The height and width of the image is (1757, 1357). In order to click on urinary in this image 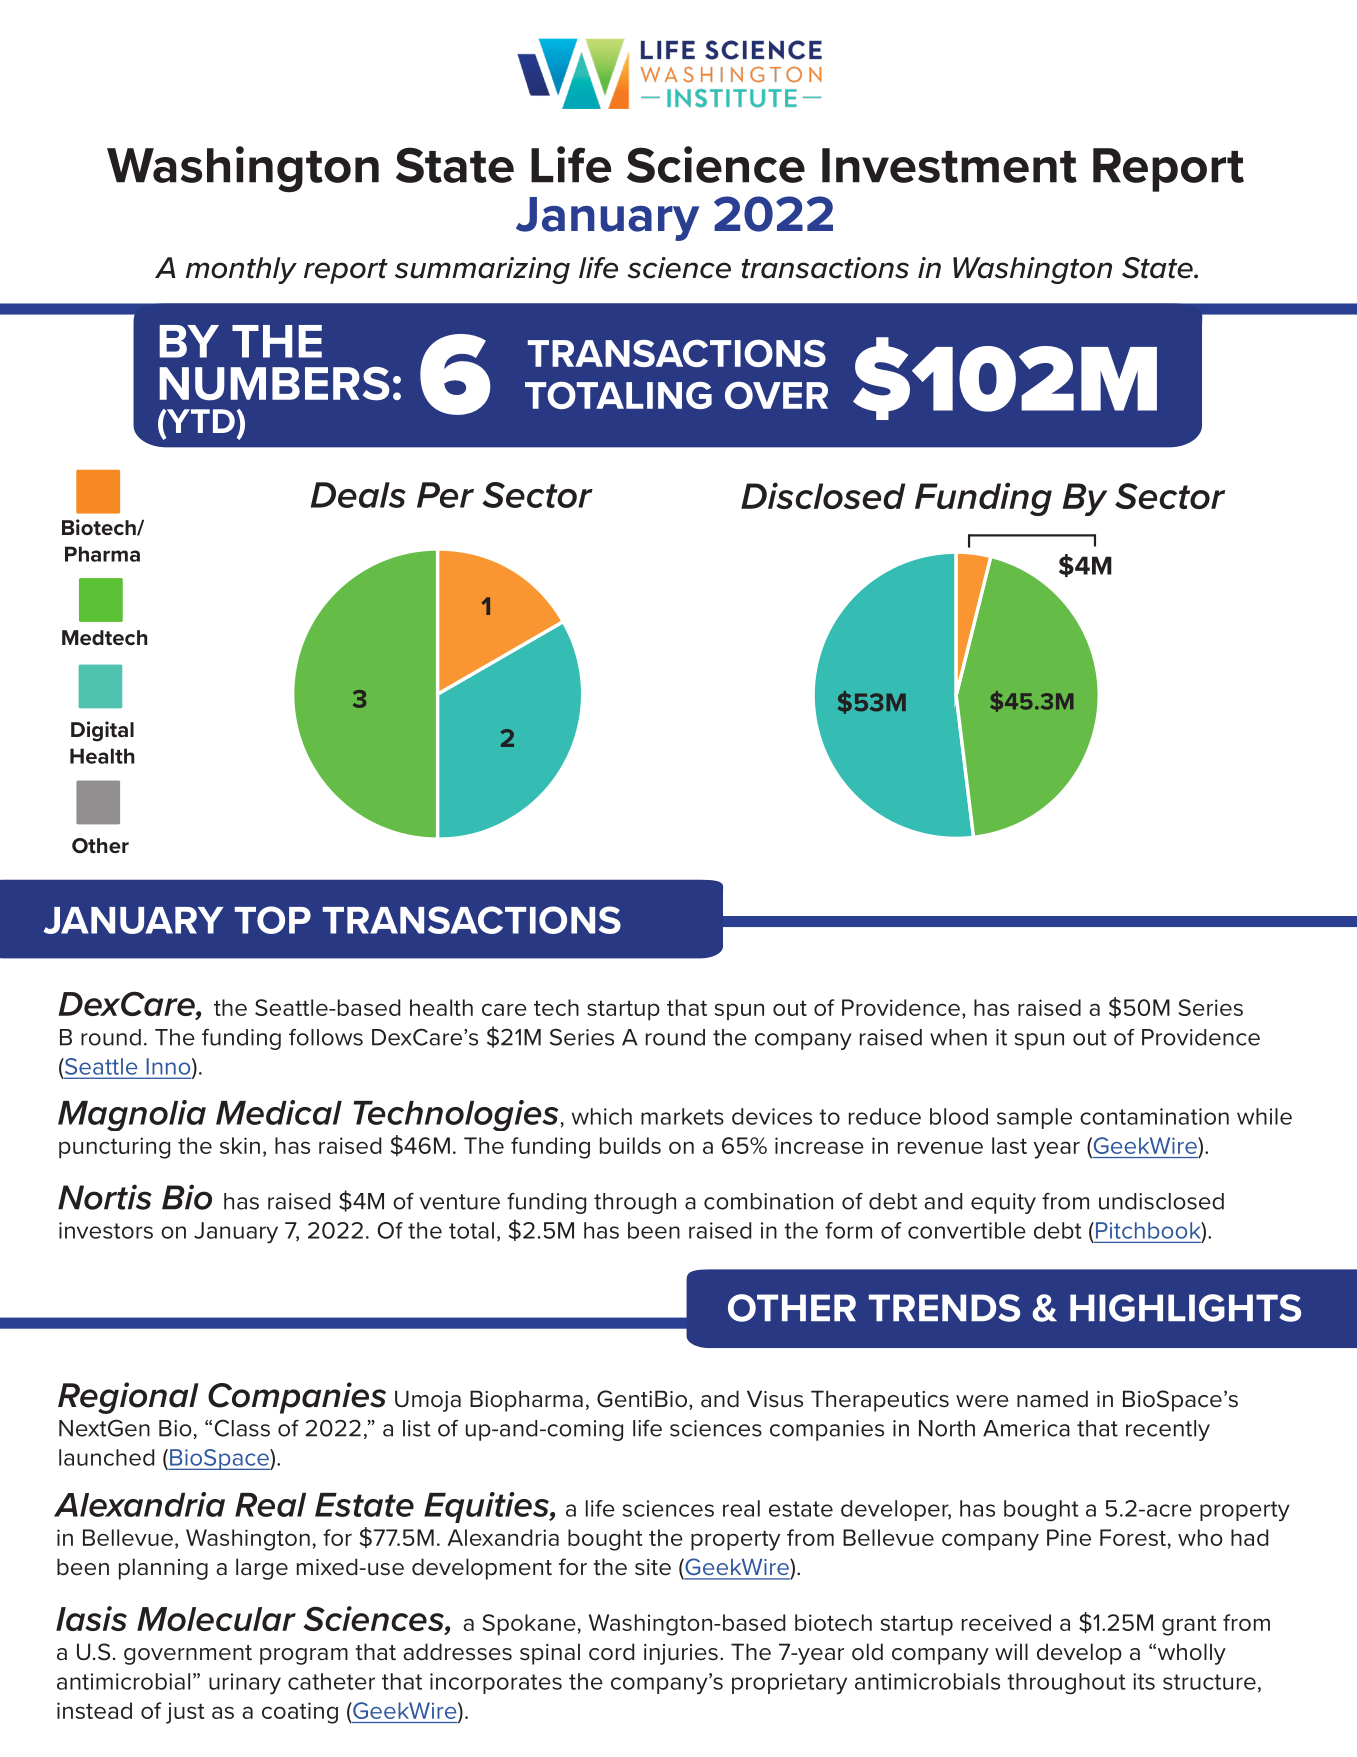, I will do `click(245, 1684)`.
